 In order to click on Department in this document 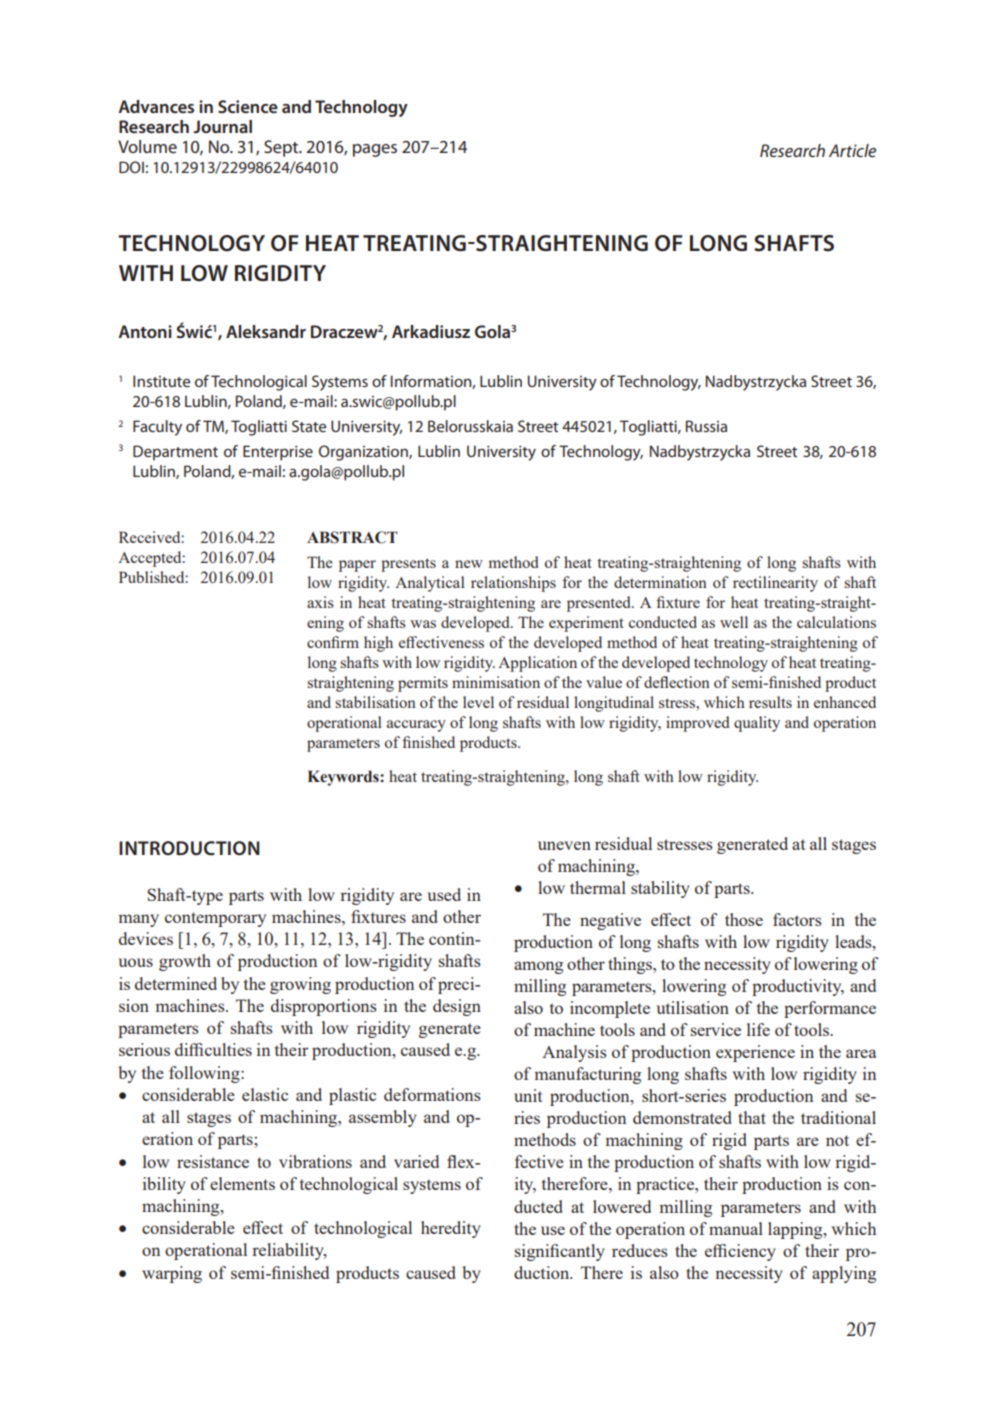, I will do `click(175, 453)`.
